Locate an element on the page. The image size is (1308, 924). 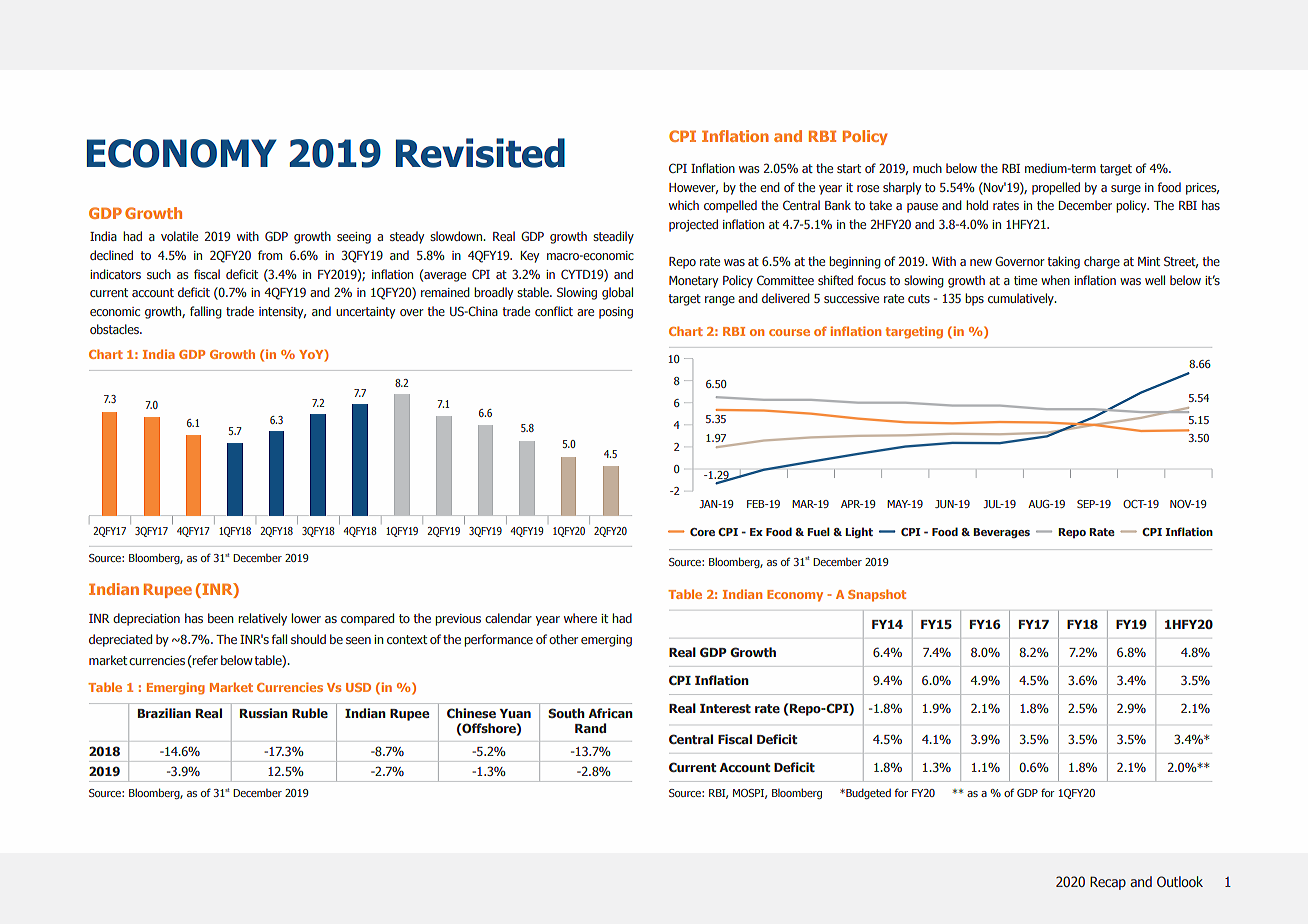
which is located at coordinates (684, 205).
